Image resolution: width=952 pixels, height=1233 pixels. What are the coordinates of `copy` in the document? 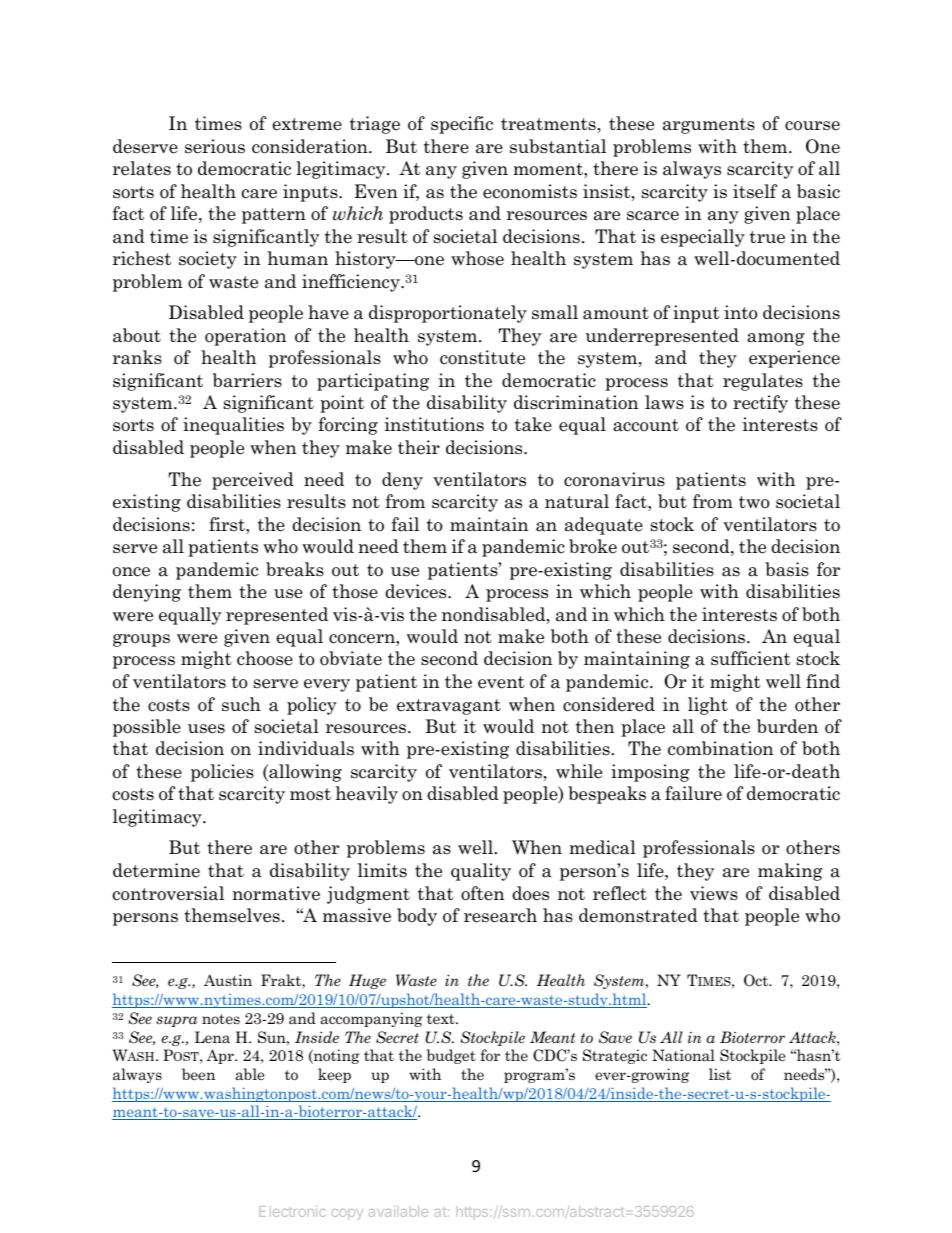 It's located at (347, 1214).
